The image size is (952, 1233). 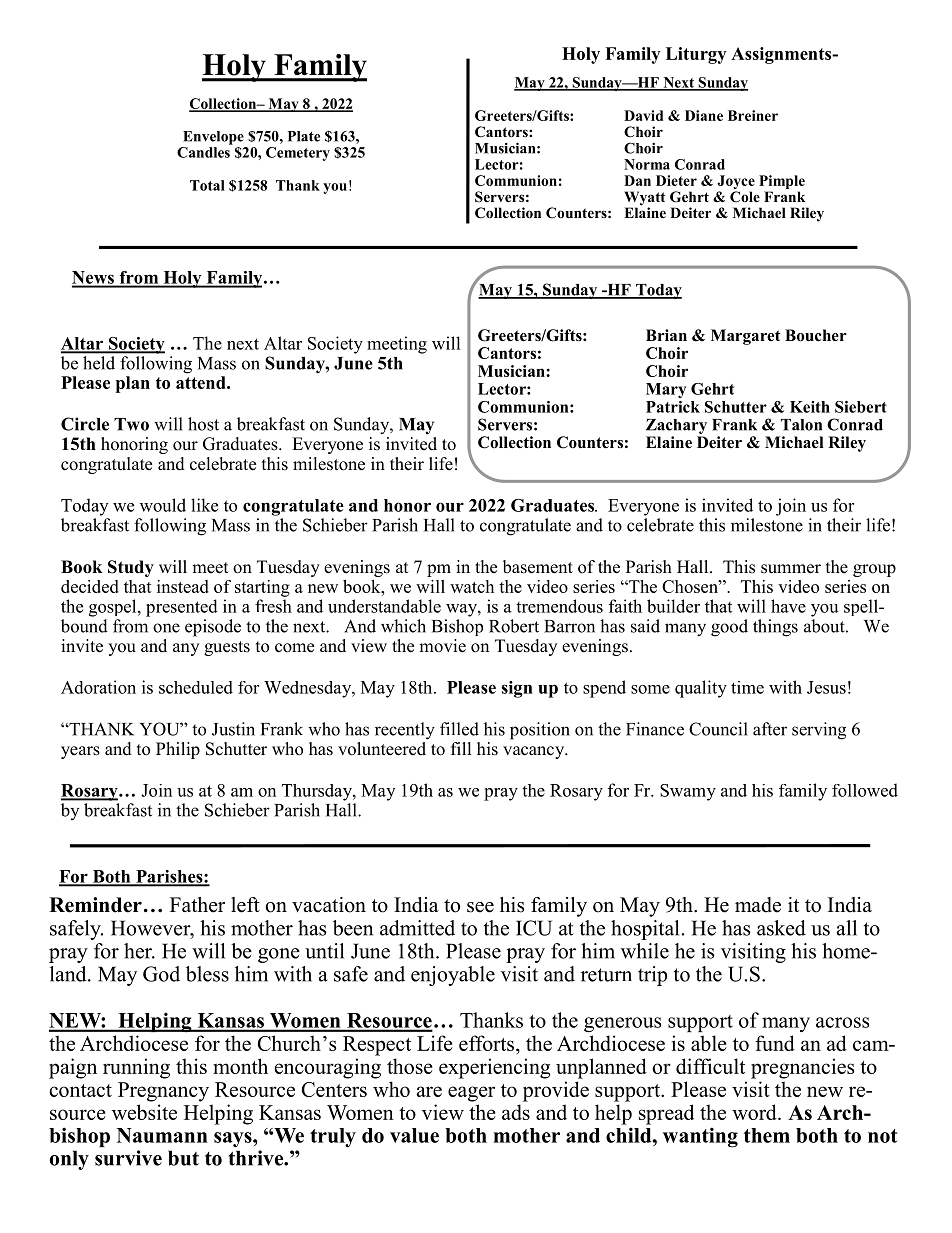 I want to click on David, so click(x=643, y=115).
